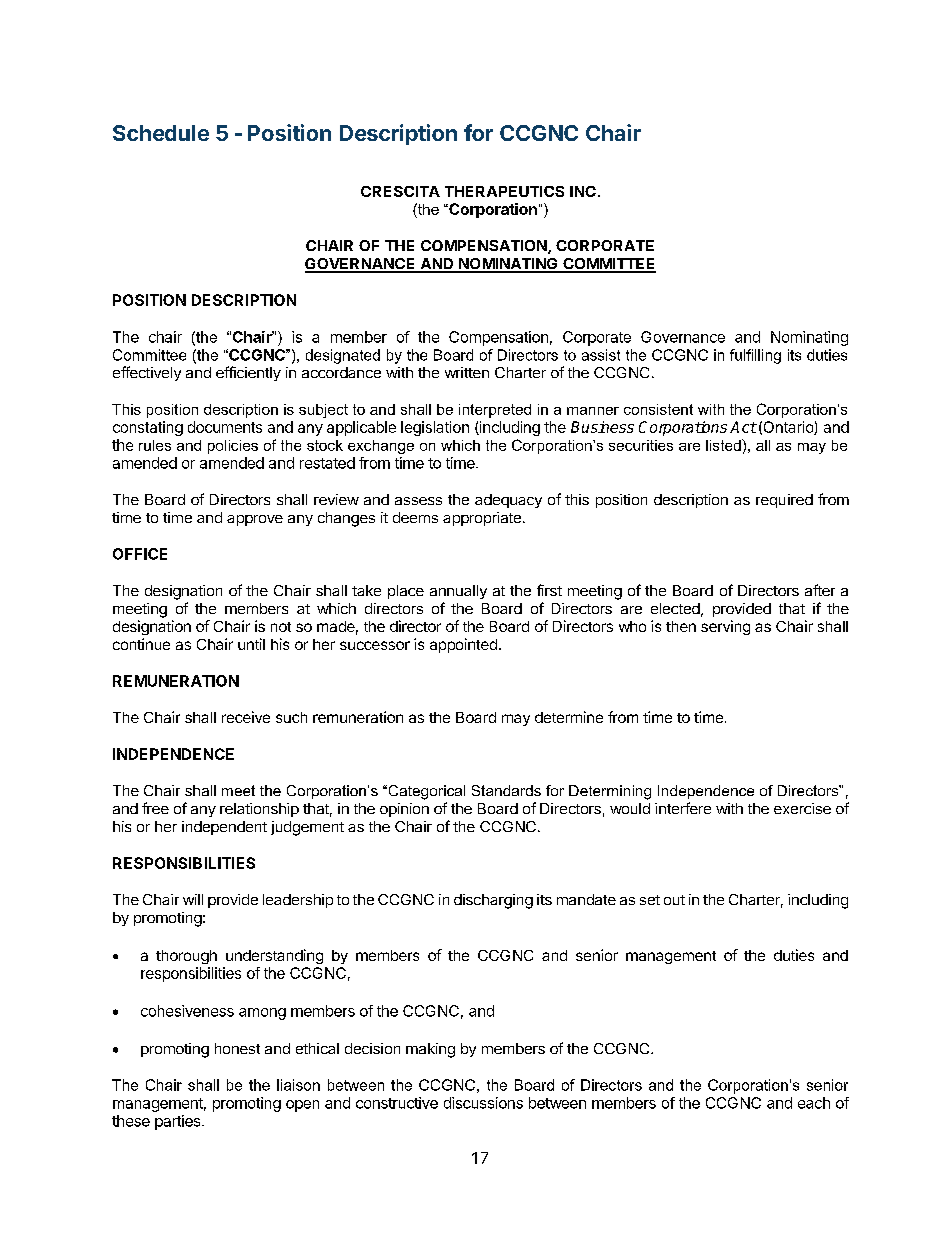 This screenshot has width=952, height=1233. What do you see at coordinates (179, 1122) in the screenshot?
I see `parties` at bounding box center [179, 1122].
